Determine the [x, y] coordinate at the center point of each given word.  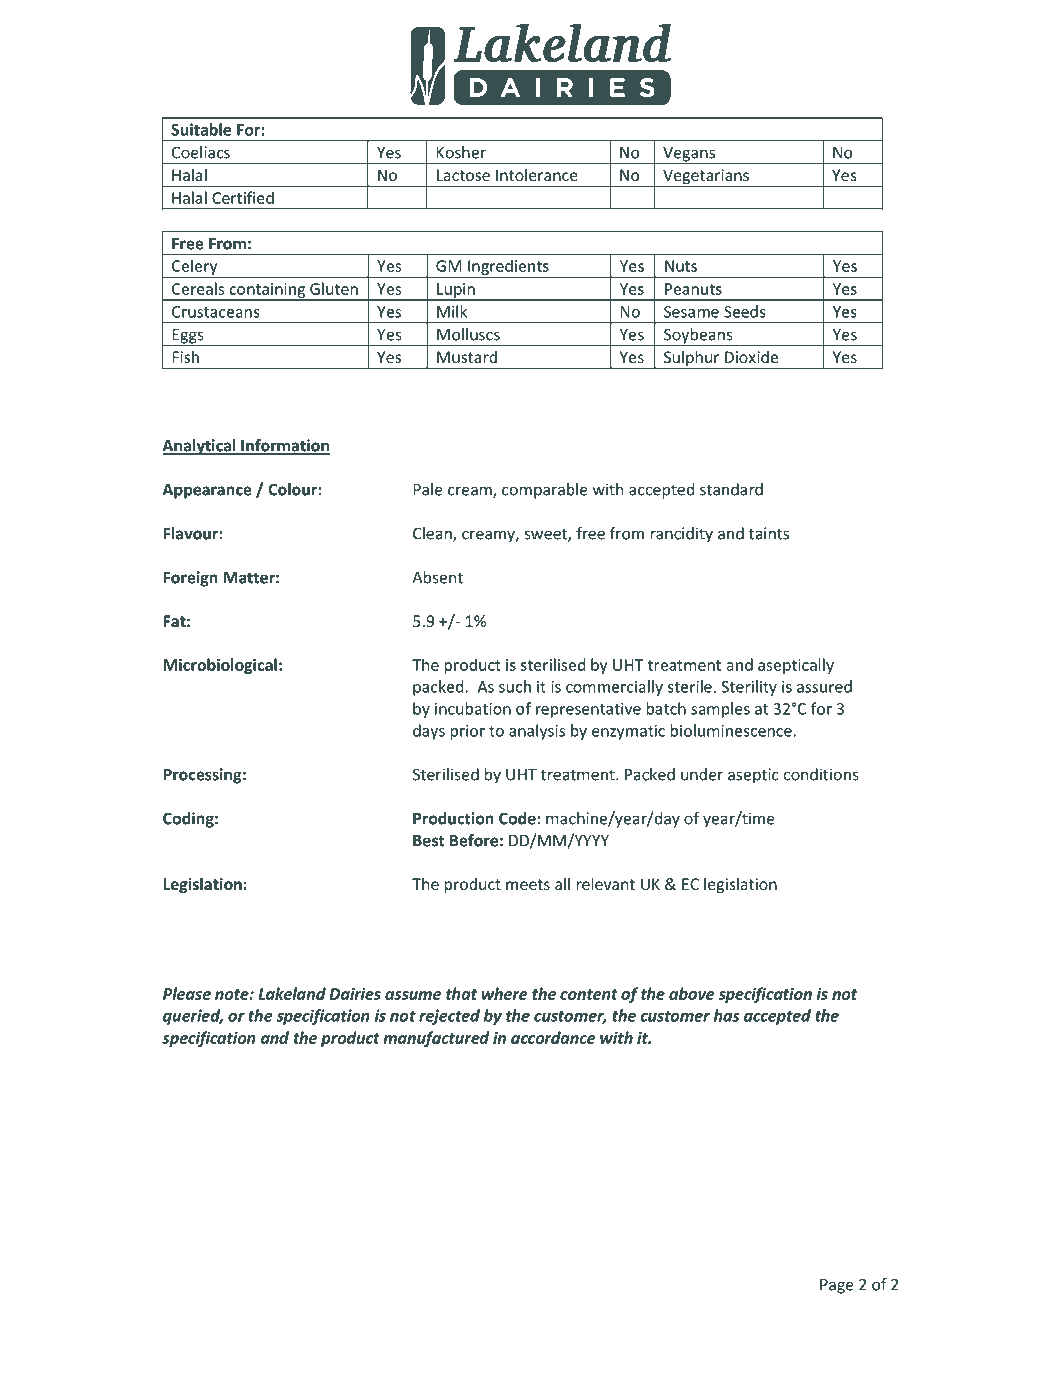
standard [731, 489]
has [726, 1015]
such [515, 686]
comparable [545, 491]
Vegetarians [706, 178]
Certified [243, 197]
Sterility [749, 688]
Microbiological [220, 666]
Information [284, 446]
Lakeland [292, 993]
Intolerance [537, 174]
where [505, 993]
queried [193, 1017]
